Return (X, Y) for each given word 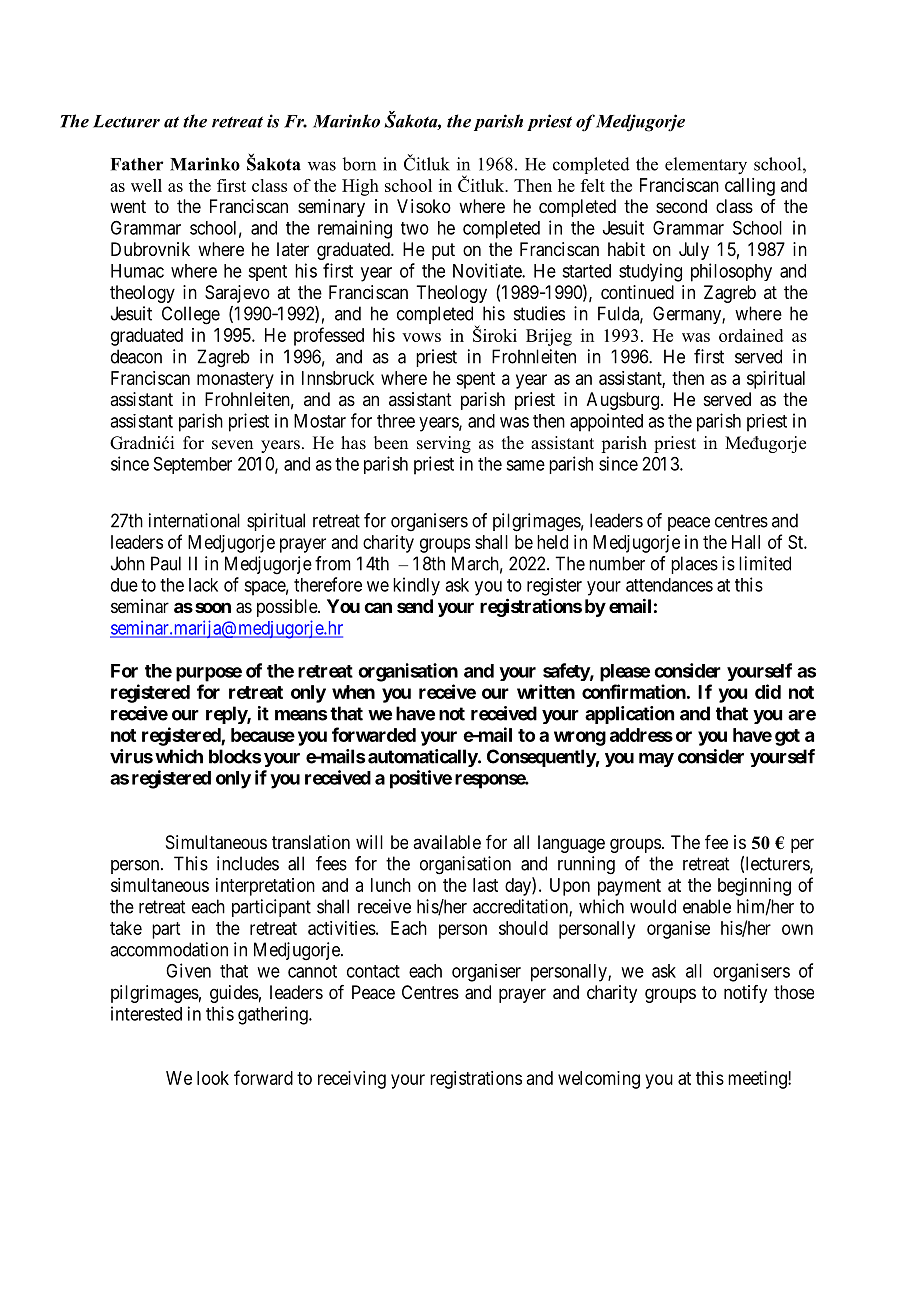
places (694, 565)
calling (750, 187)
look (213, 1078)
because (263, 735)
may (656, 760)
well (146, 185)
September (193, 465)
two (415, 228)
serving (444, 444)
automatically (423, 758)
